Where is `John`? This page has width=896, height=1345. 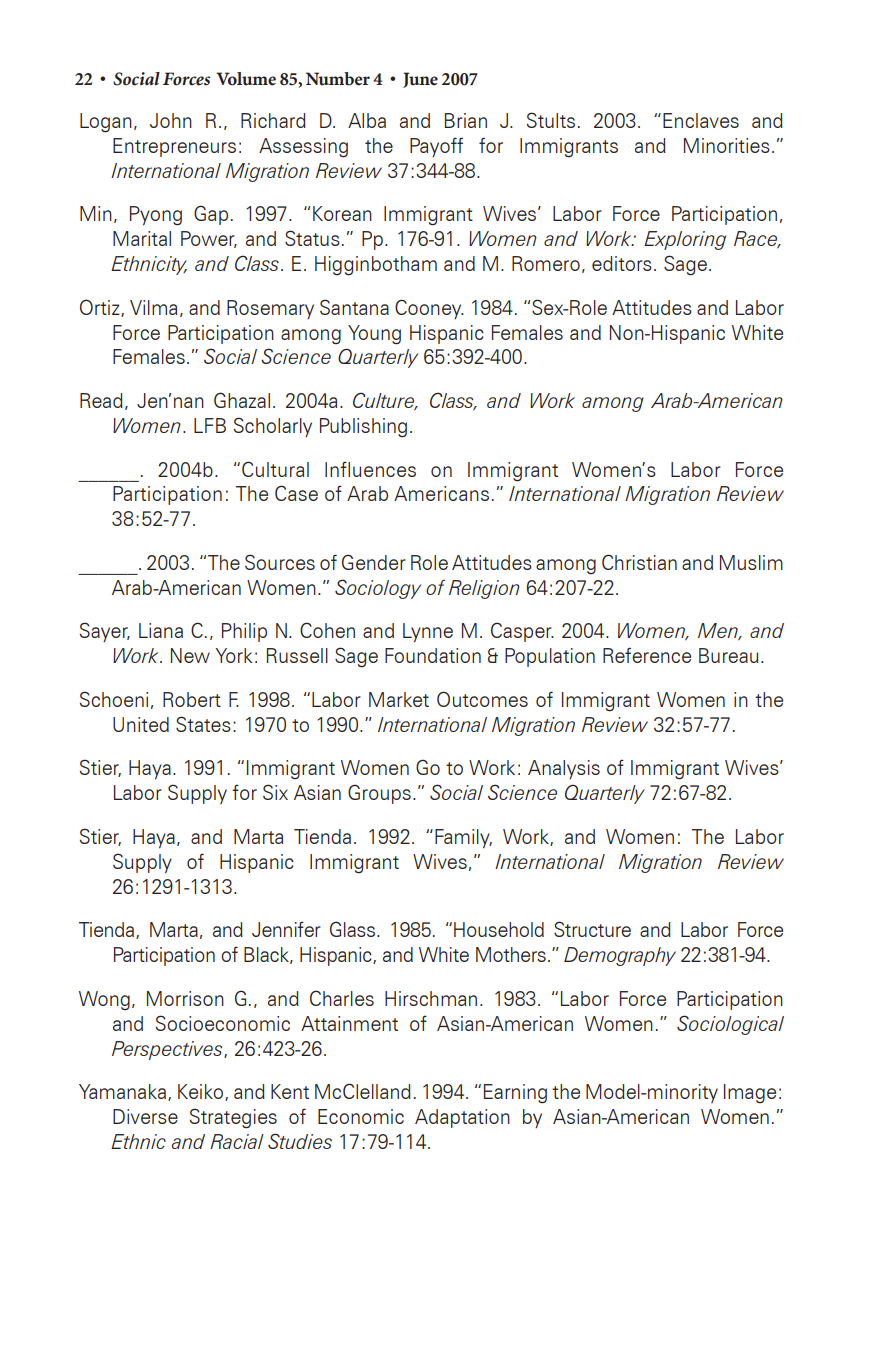
John is located at coordinates (171, 120).
